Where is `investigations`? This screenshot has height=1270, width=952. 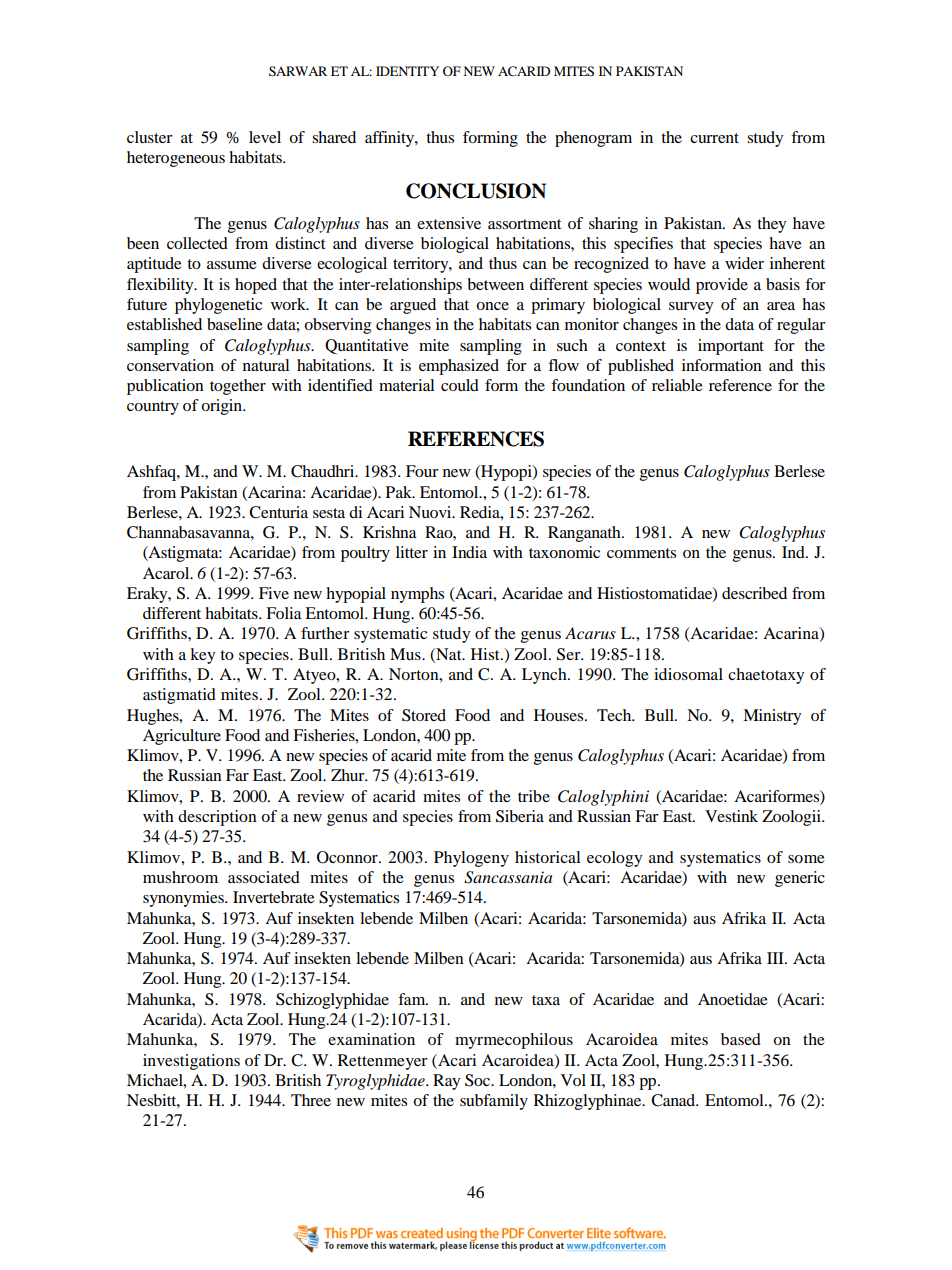
investigations is located at coordinates (191, 1062).
